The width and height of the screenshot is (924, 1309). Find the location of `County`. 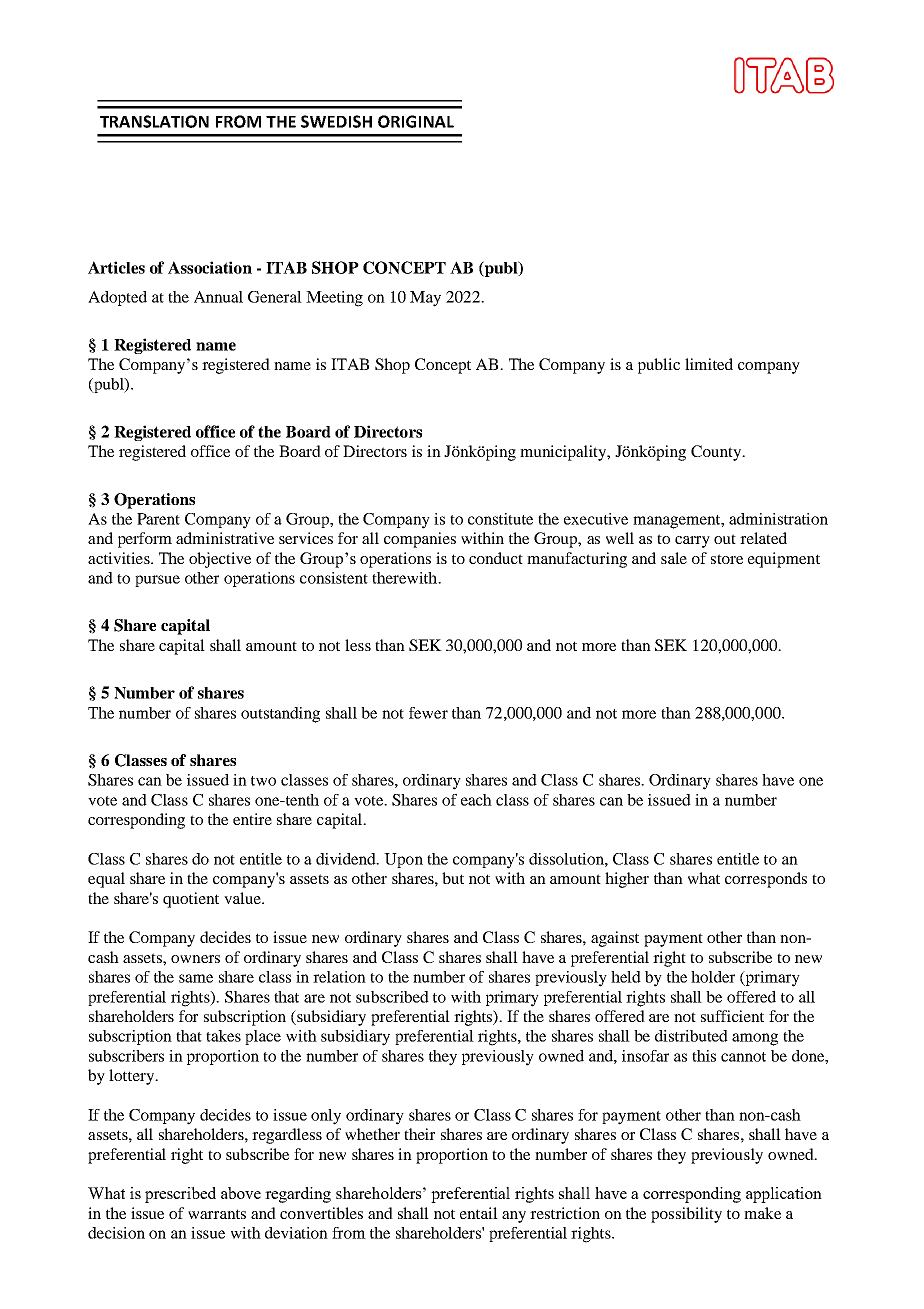

County is located at coordinates (717, 453).
